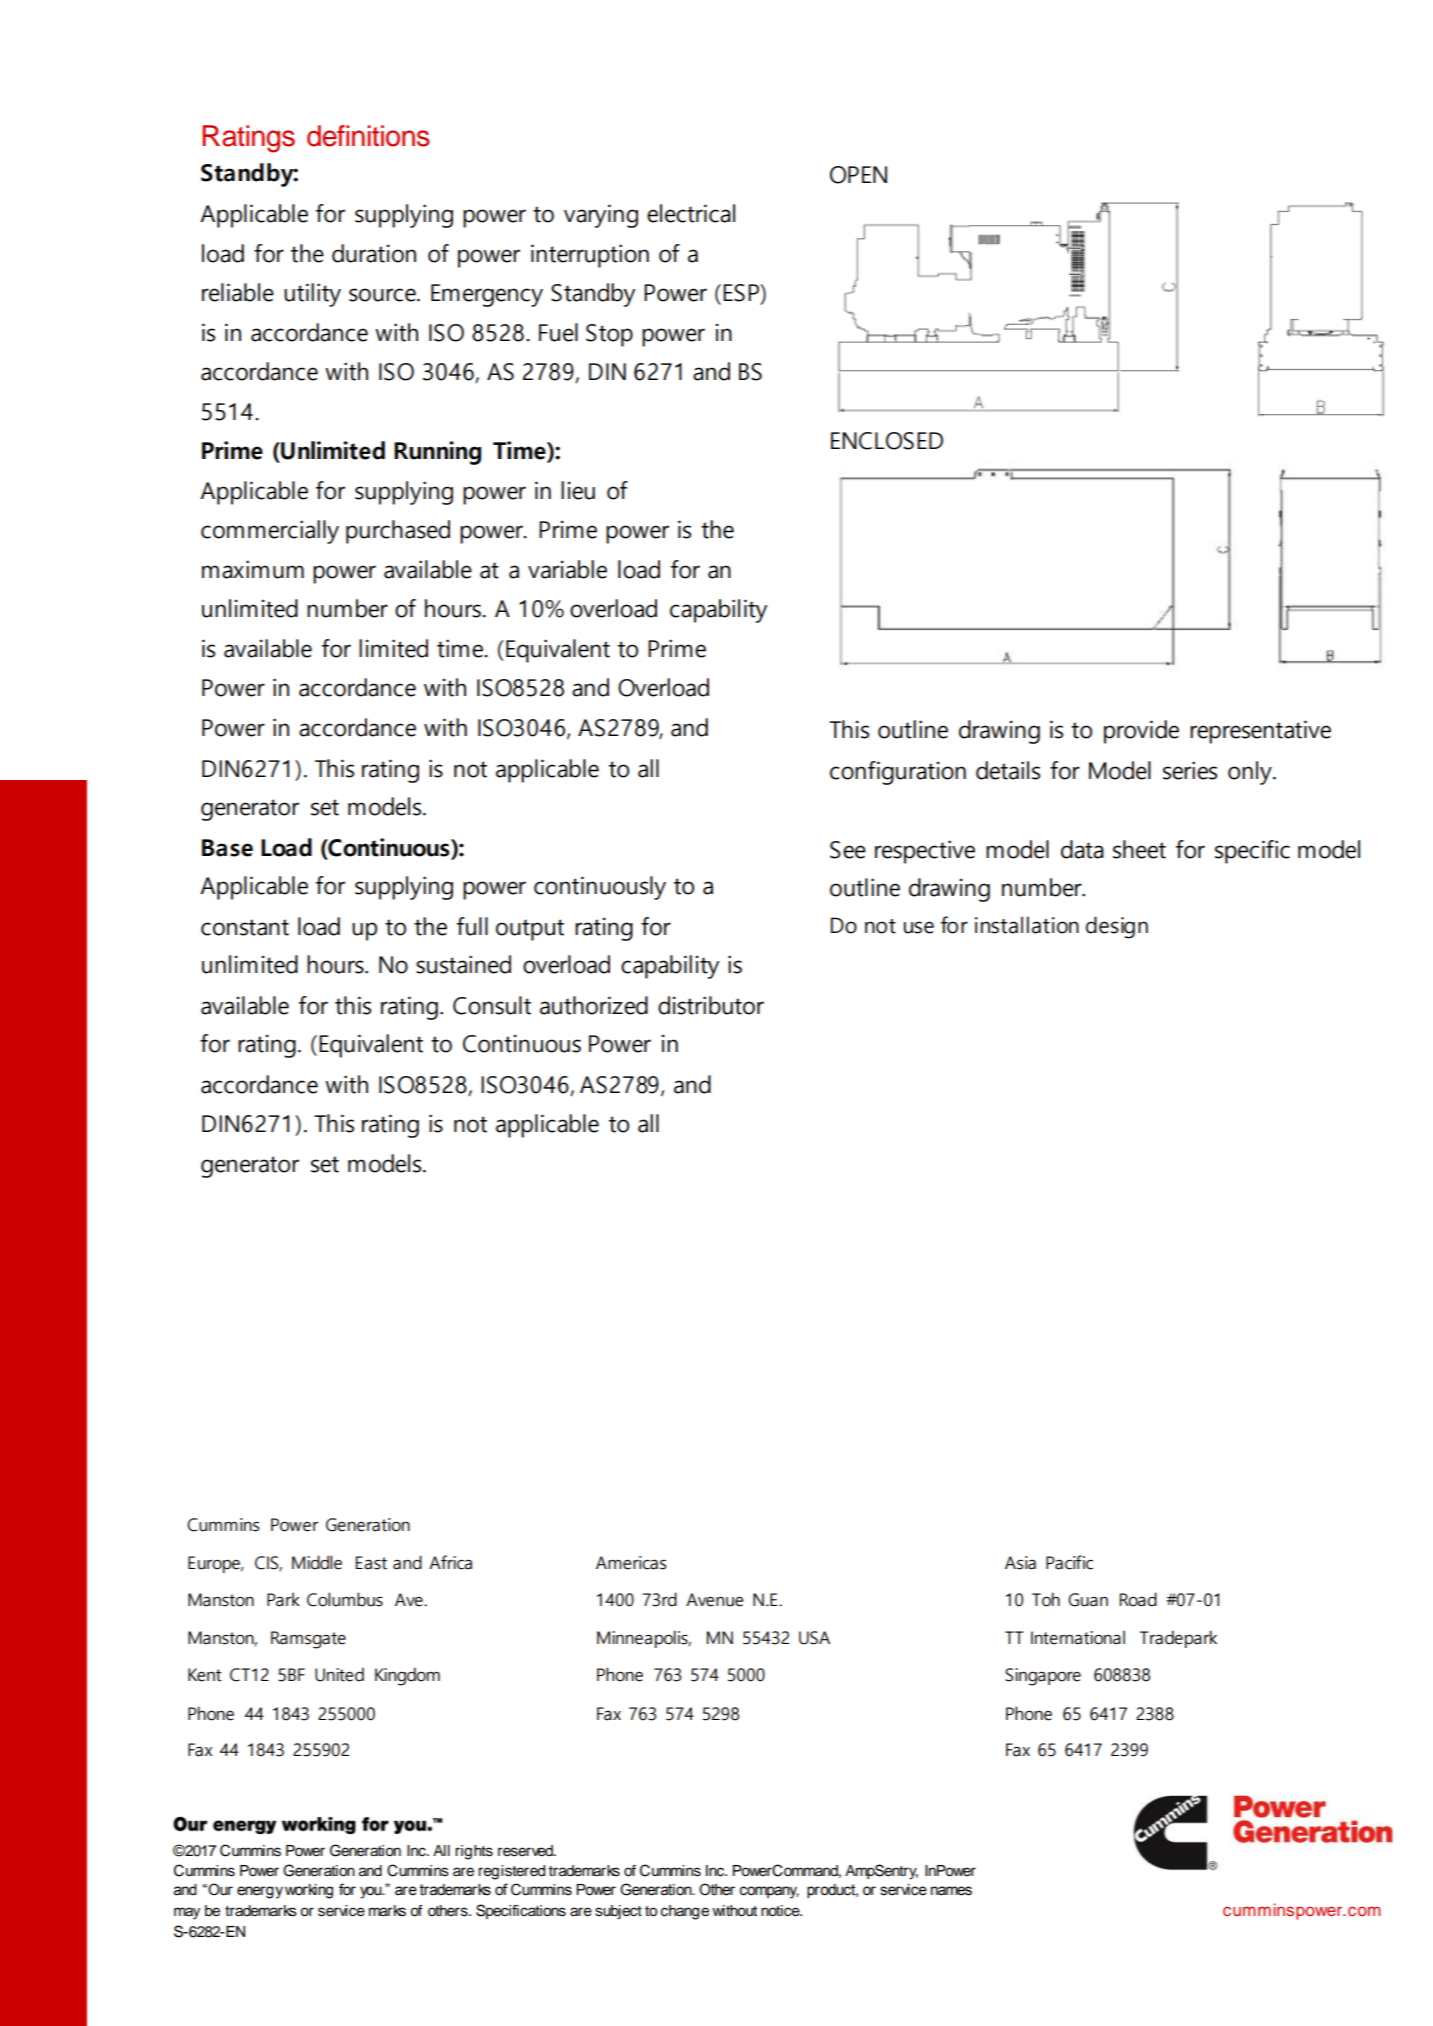  I want to click on distributor, so click(711, 1005).
